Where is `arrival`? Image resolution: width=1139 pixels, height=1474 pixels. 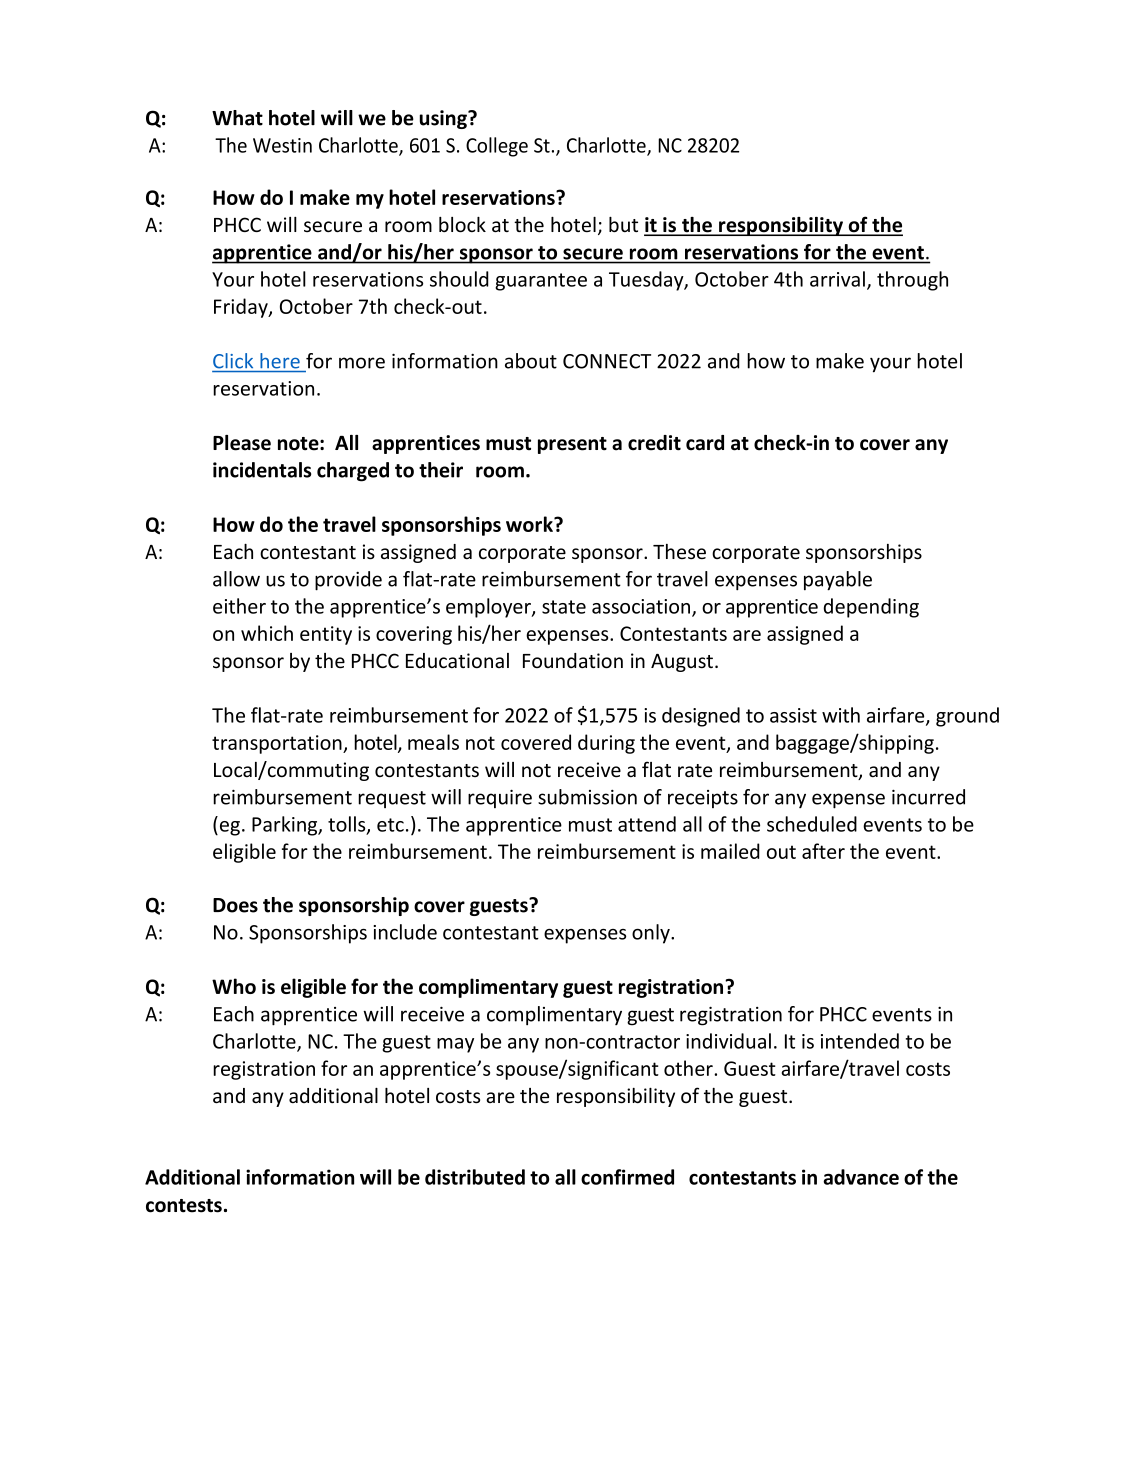 arrival is located at coordinates (837, 279).
